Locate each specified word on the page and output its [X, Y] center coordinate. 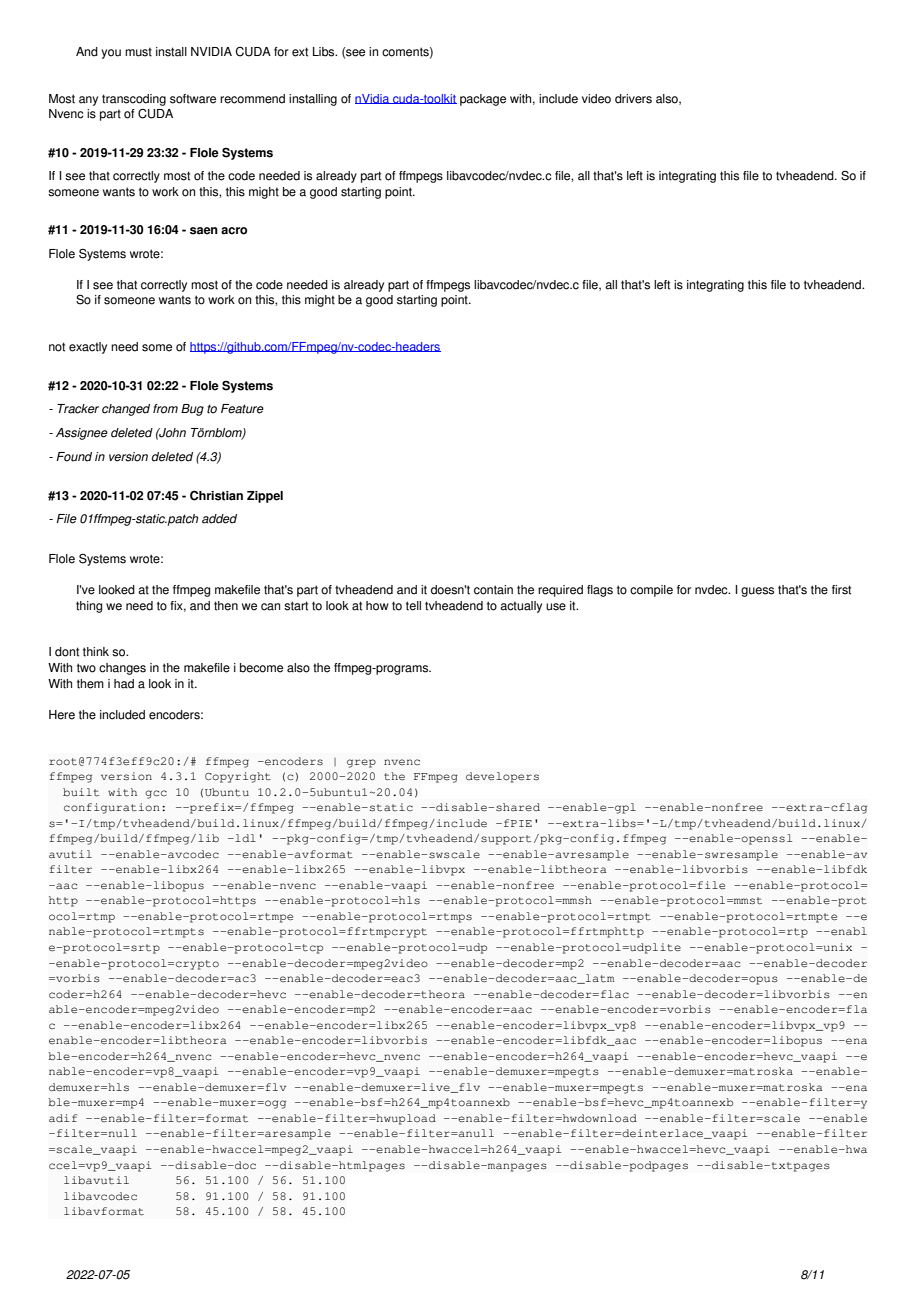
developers [502, 777]
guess [757, 592]
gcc [156, 794]
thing [89, 607]
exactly [88, 348]
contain [493, 590]
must [138, 52]
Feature [242, 409]
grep [361, 763]
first [841, 590]
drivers [633, 99]
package [483, 100]
